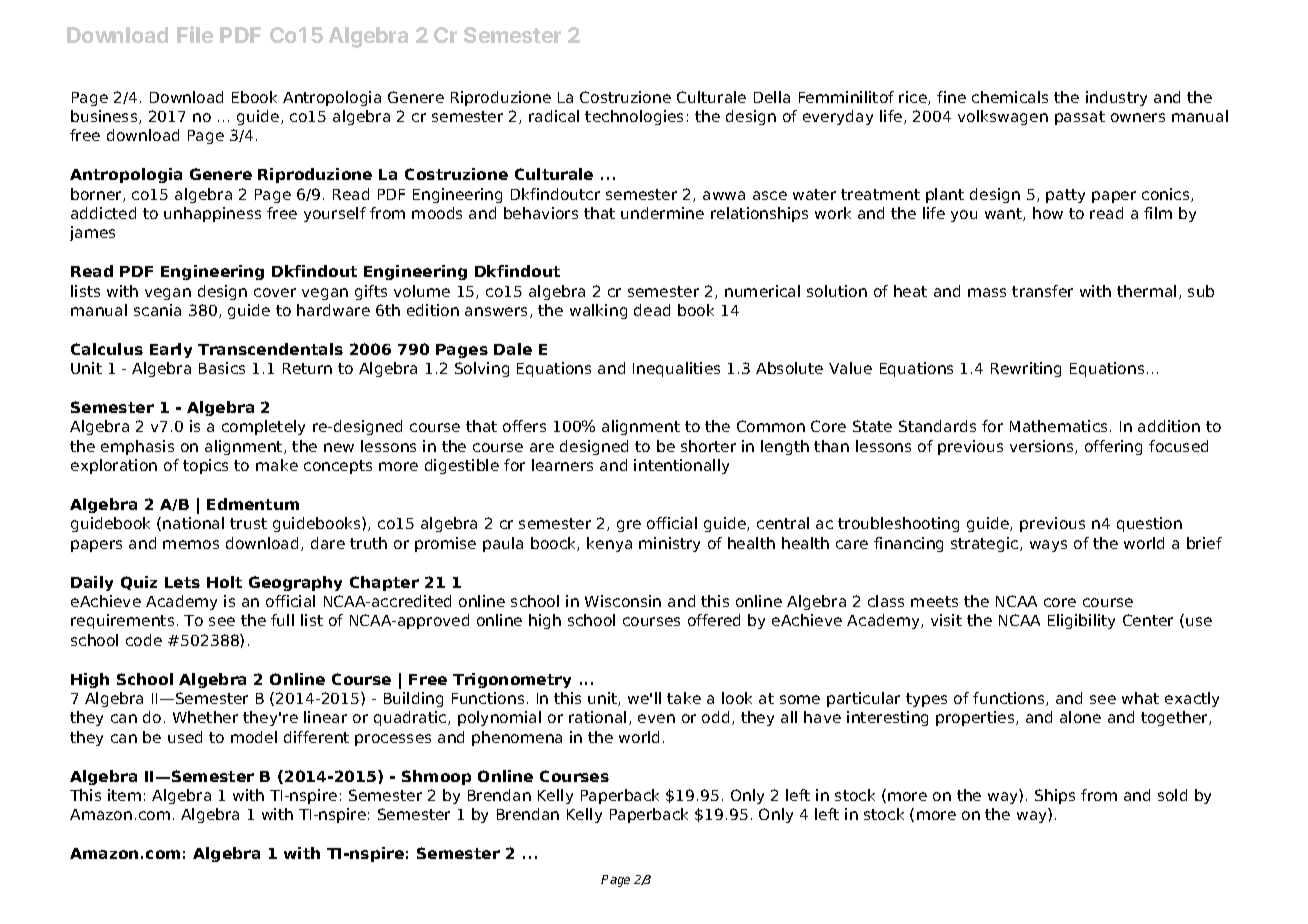 The width and height of the screenshot is (1308, 924). What do you see at coordinates (248, 523) in the screenshot?
I see `trust` at bounding box center [248, 523].
